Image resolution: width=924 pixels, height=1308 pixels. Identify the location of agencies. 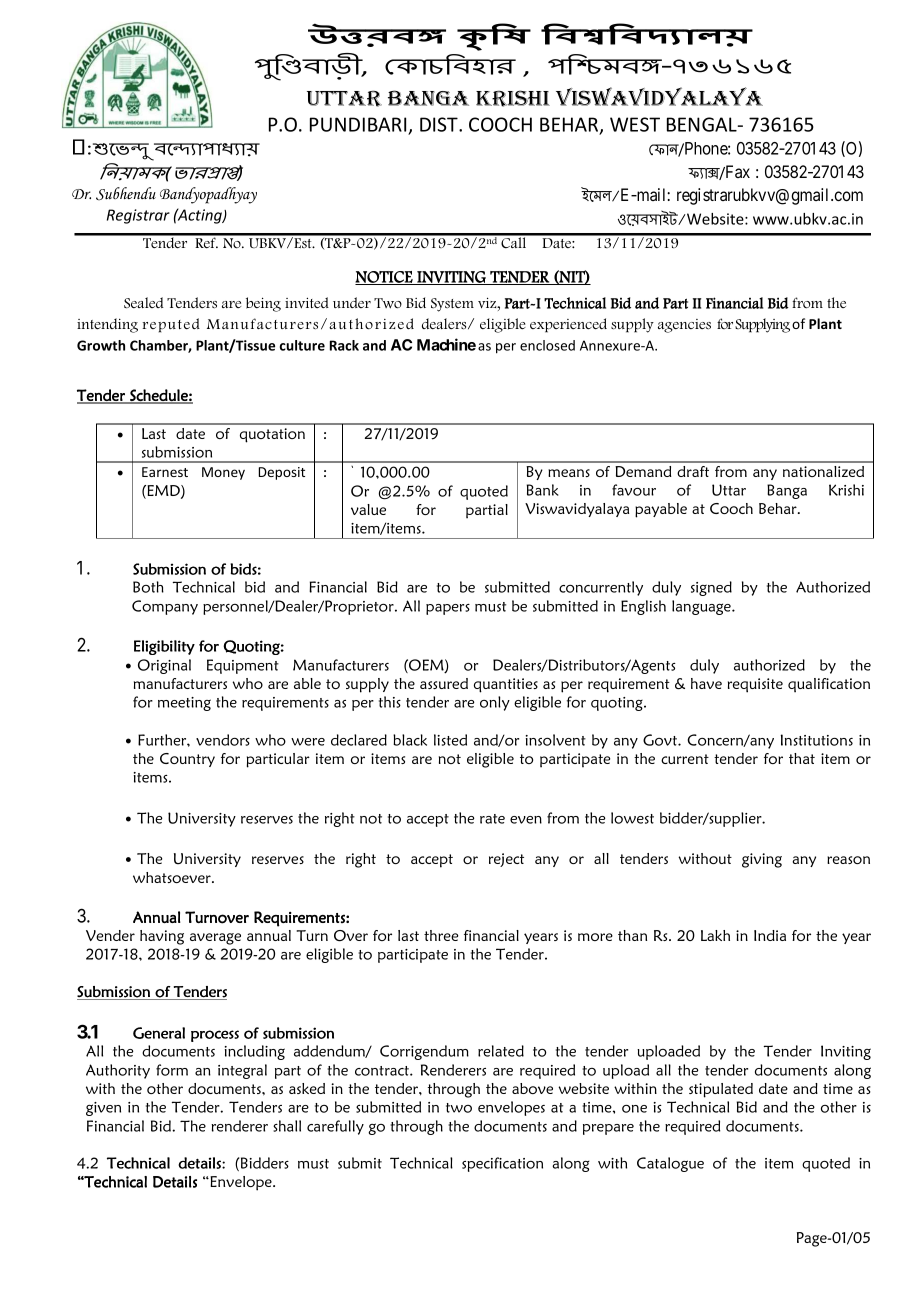
(684, 326).
